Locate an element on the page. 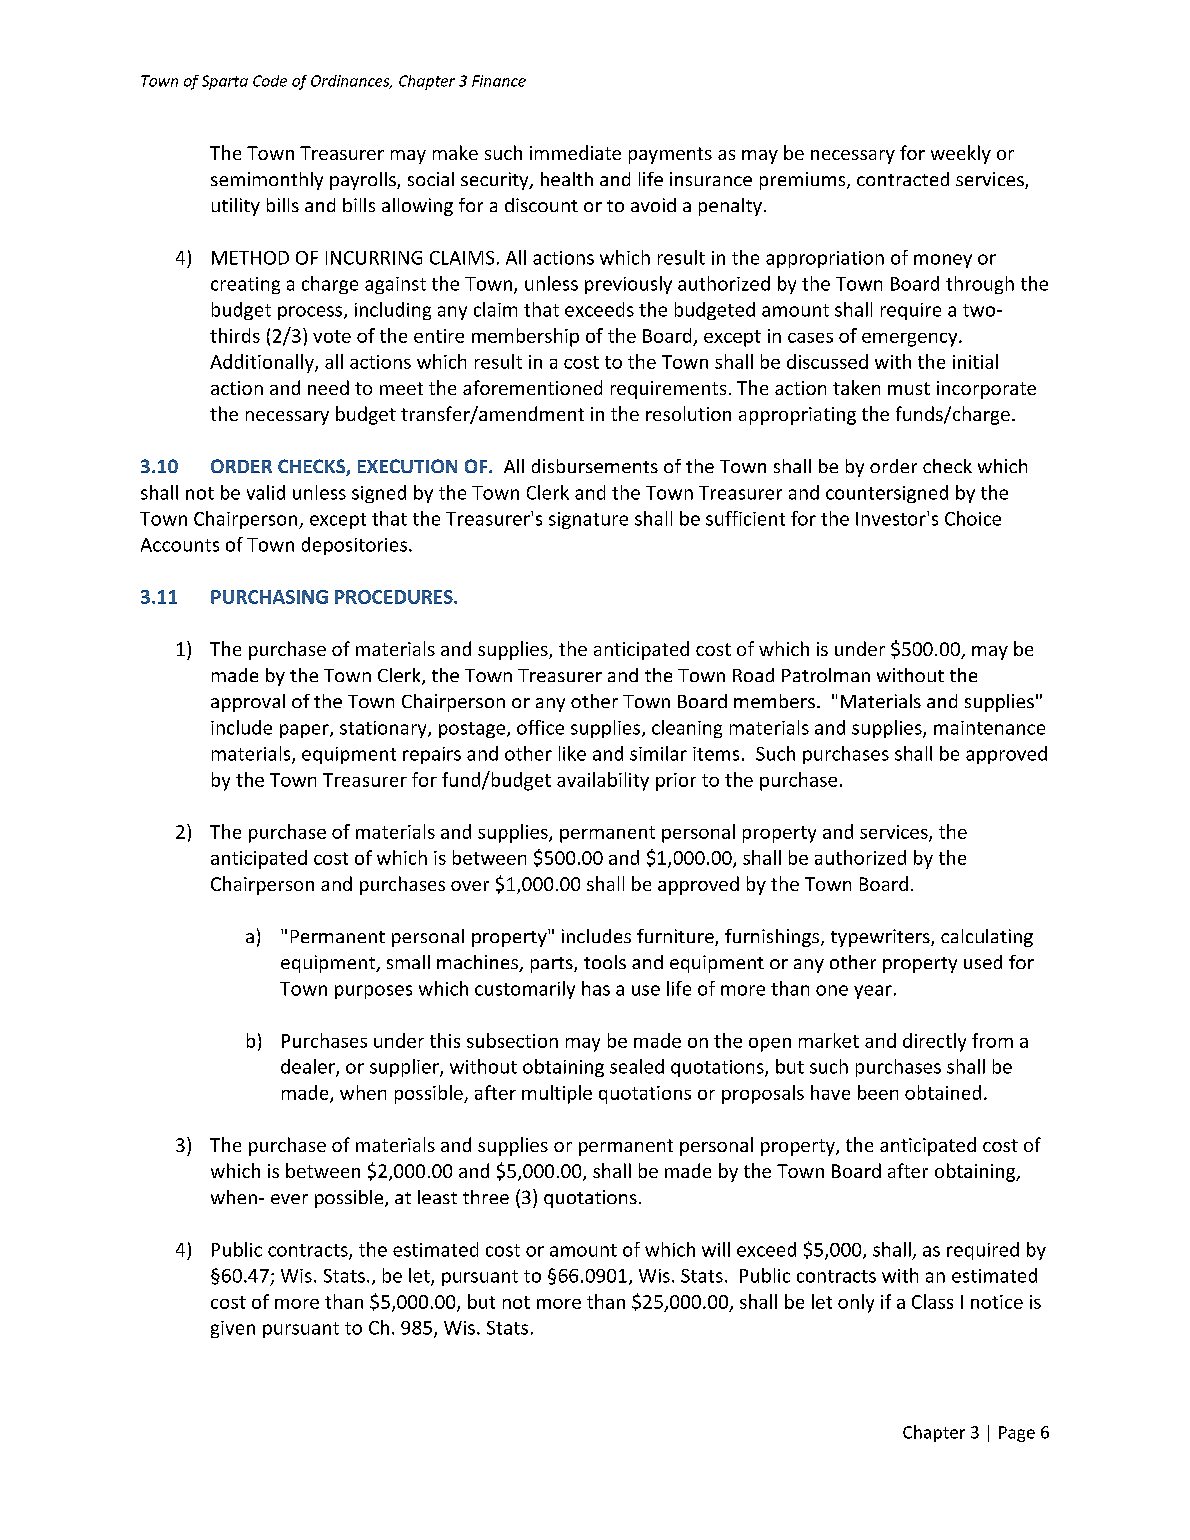 The image size is (1190, 1540). tools is located at coordinates (605, 962).
